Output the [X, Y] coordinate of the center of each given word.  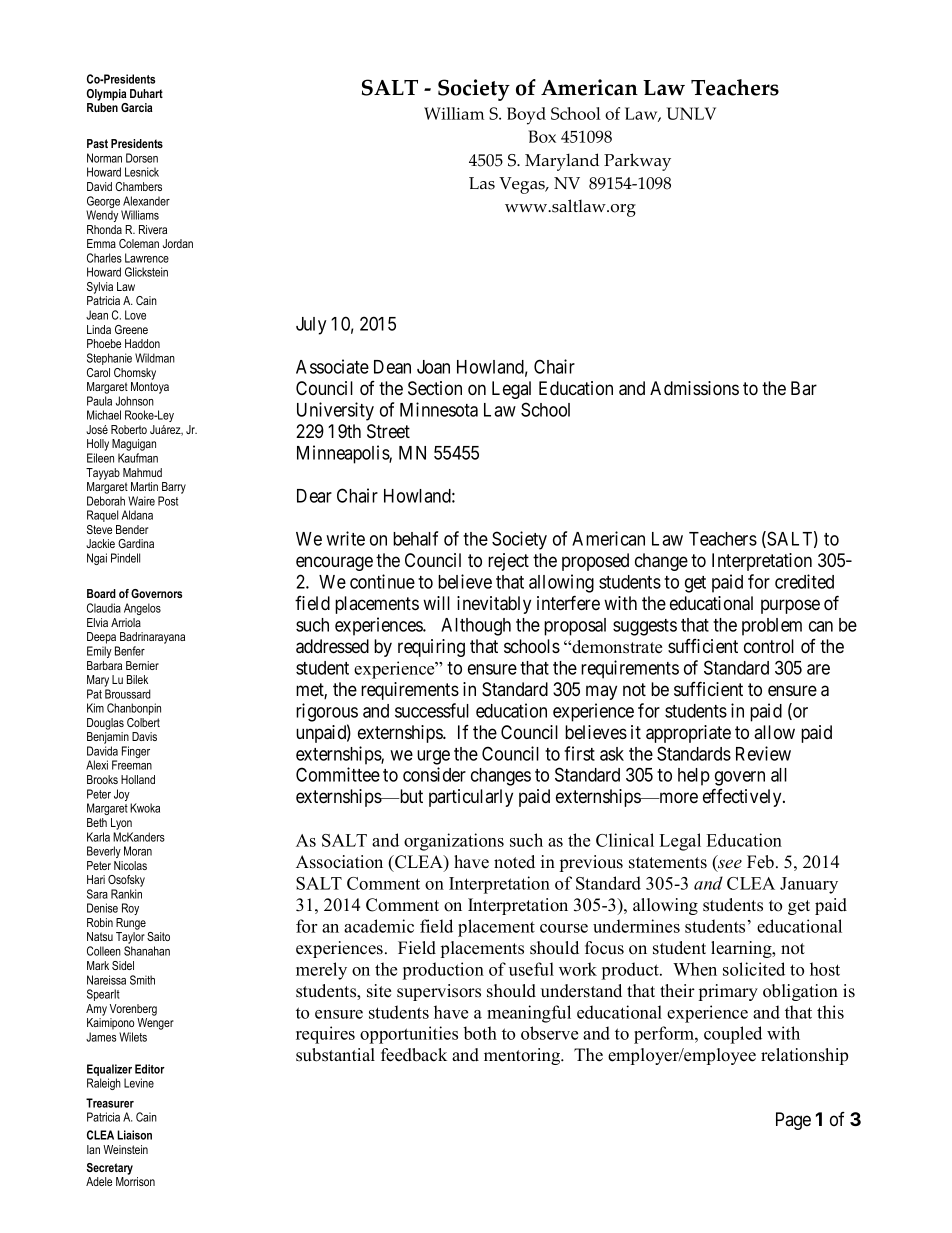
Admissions [694, 388]
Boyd [526, 116]
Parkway [637, 162]
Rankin [126, 894]
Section [435, 388]
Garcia [137, 107]
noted [514, 862]
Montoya [150, 388]
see [729, 865]
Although [476, 627]
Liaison [134, 1135]
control [769, 646]
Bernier [142, 665]
